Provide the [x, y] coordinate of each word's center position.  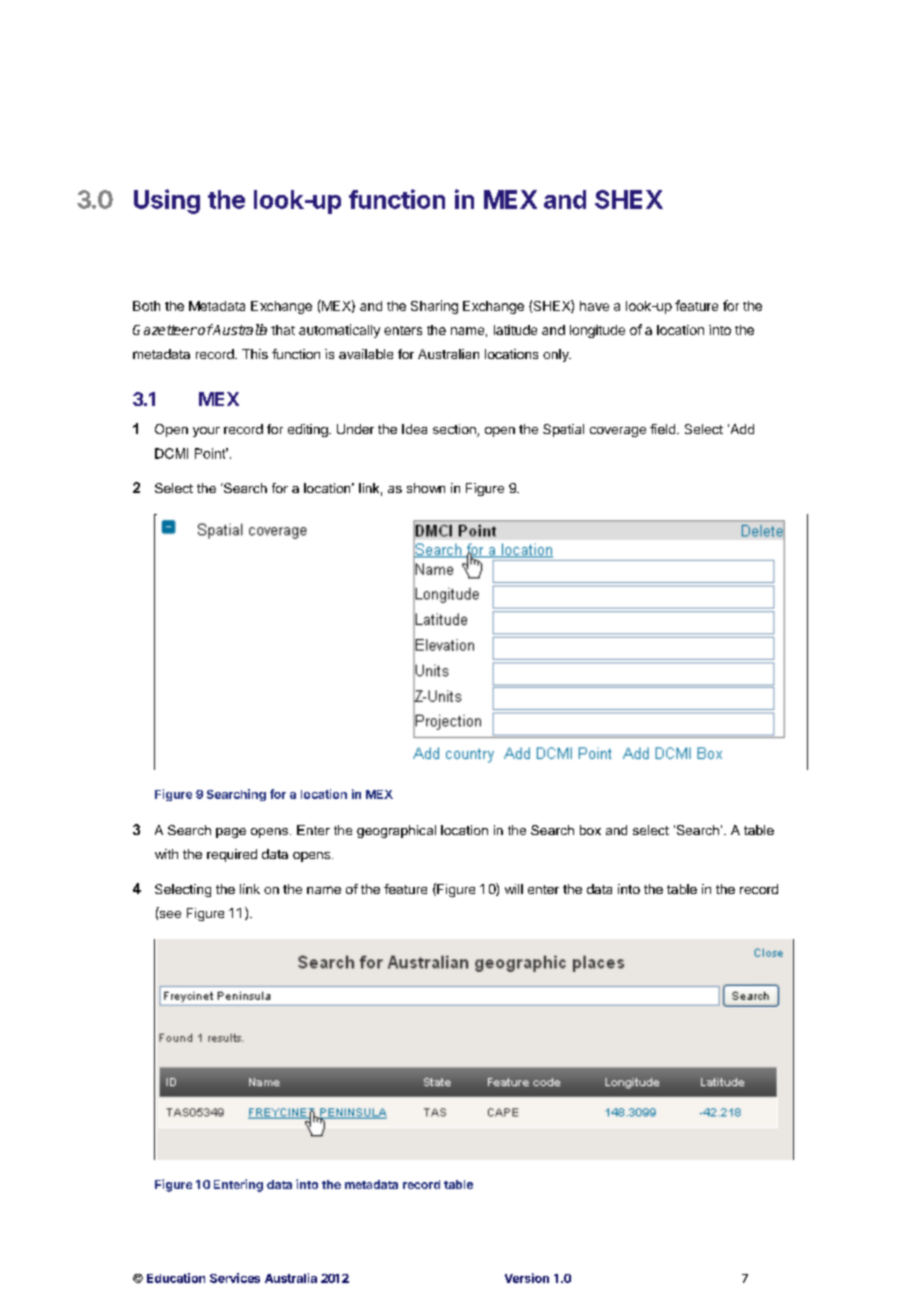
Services [235, 1278]
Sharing [434, 307]
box [590, 830]
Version [527, 1278]
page [231, 833]
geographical [396, 831]
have [594, 306]
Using [167, 201]
